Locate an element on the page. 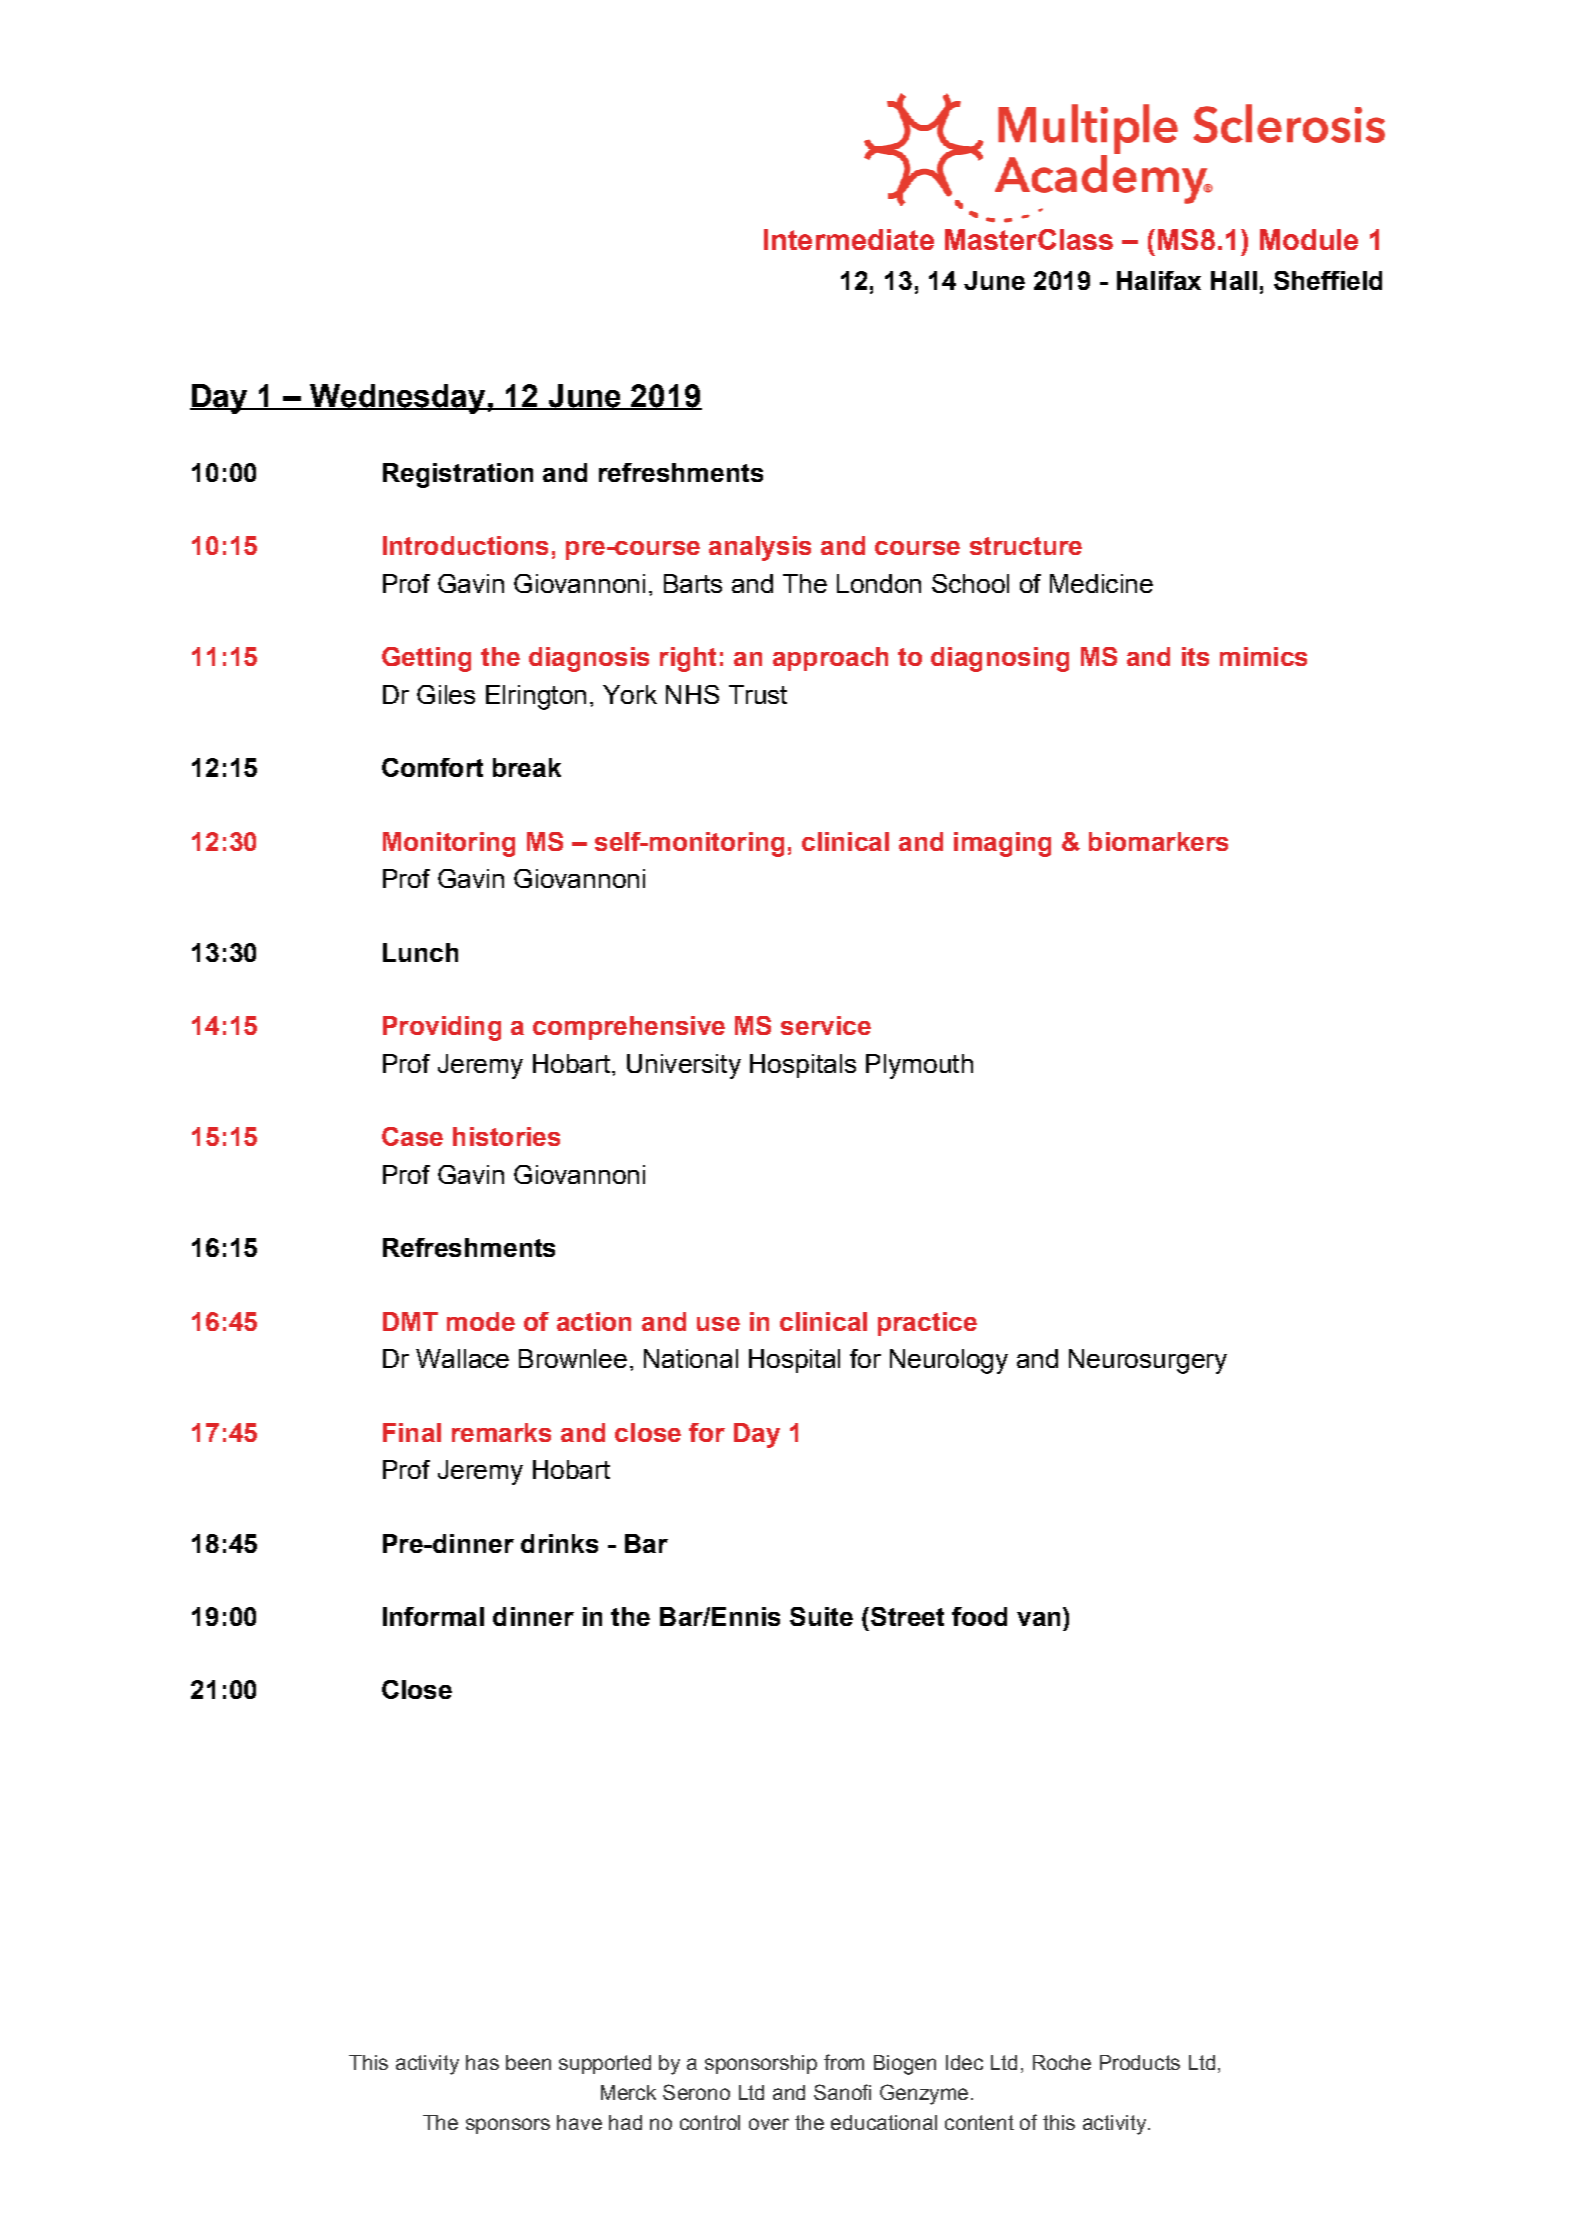 The image size is (1575, 2227). Intermediate is located at coordinates (849, 239).
